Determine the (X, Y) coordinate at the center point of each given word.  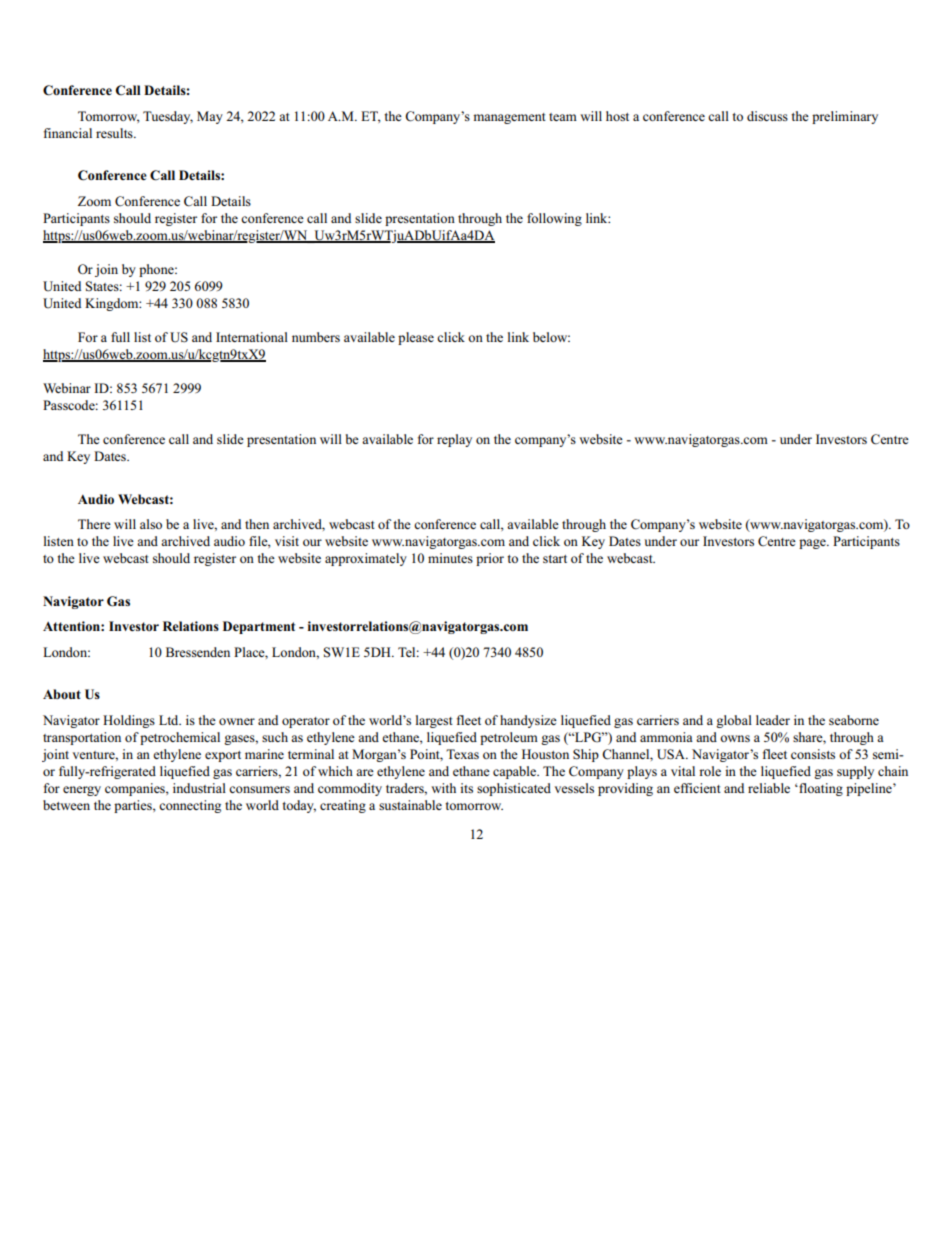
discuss (767, 116)
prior (490, 559)
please (416, 338)
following (554, 219)
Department (259, 627)
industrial (199, 788)
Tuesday (168, 117)
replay (454, 440)
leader (773, 720)
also (151, 524)
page (813, 544)
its (466, 788)
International (252, 337)
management (509, 118)
